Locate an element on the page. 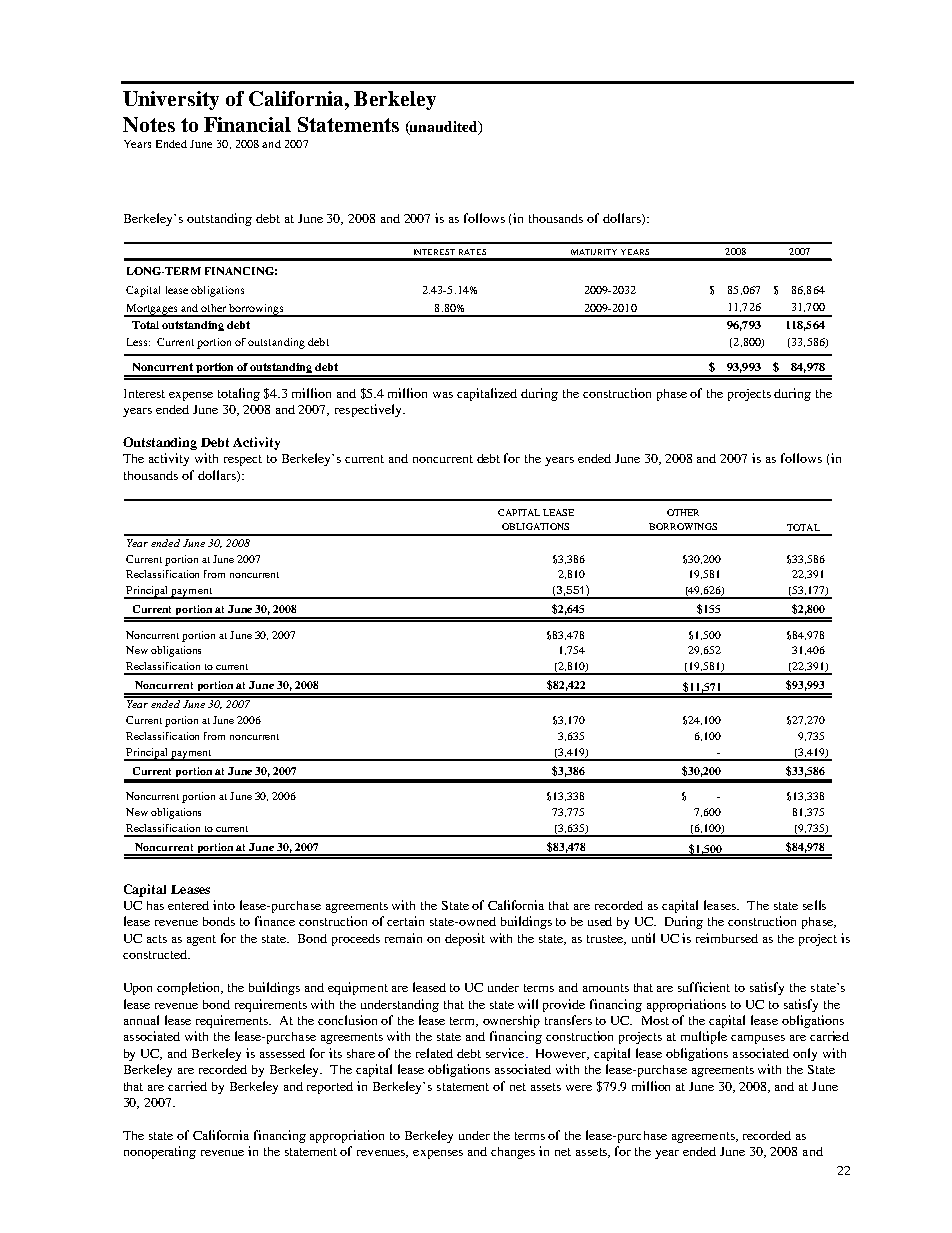 This image has width=952, height=1233. University is located at coordinates (171, 100).
